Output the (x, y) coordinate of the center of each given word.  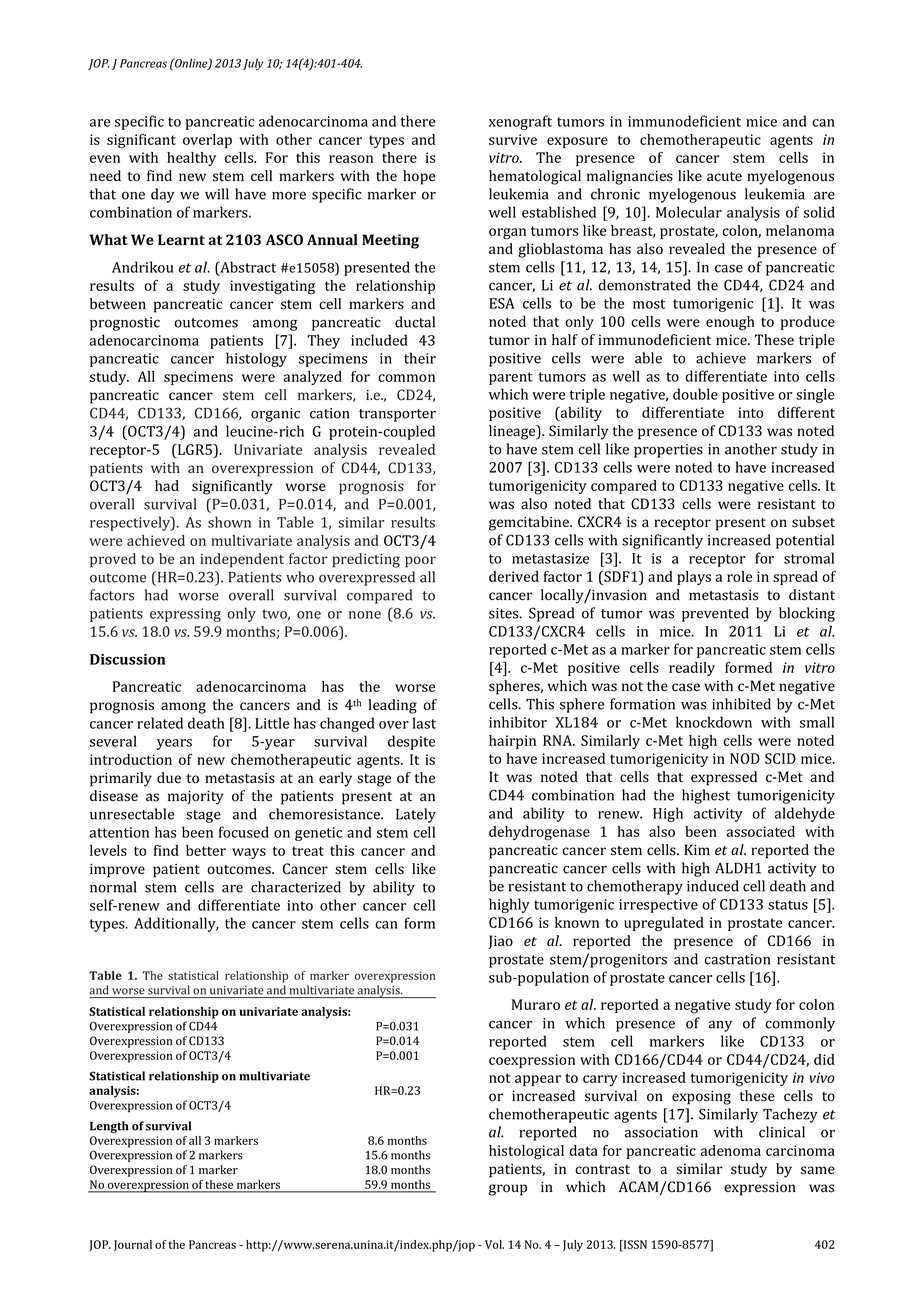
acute (724, 176)
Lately (416, 815)
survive (513, 139)
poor (420, 562)
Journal (133, 1245)
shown (229, 522)
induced (713, 886)
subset (813, 522)
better (206, 850)
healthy (191, 159)
